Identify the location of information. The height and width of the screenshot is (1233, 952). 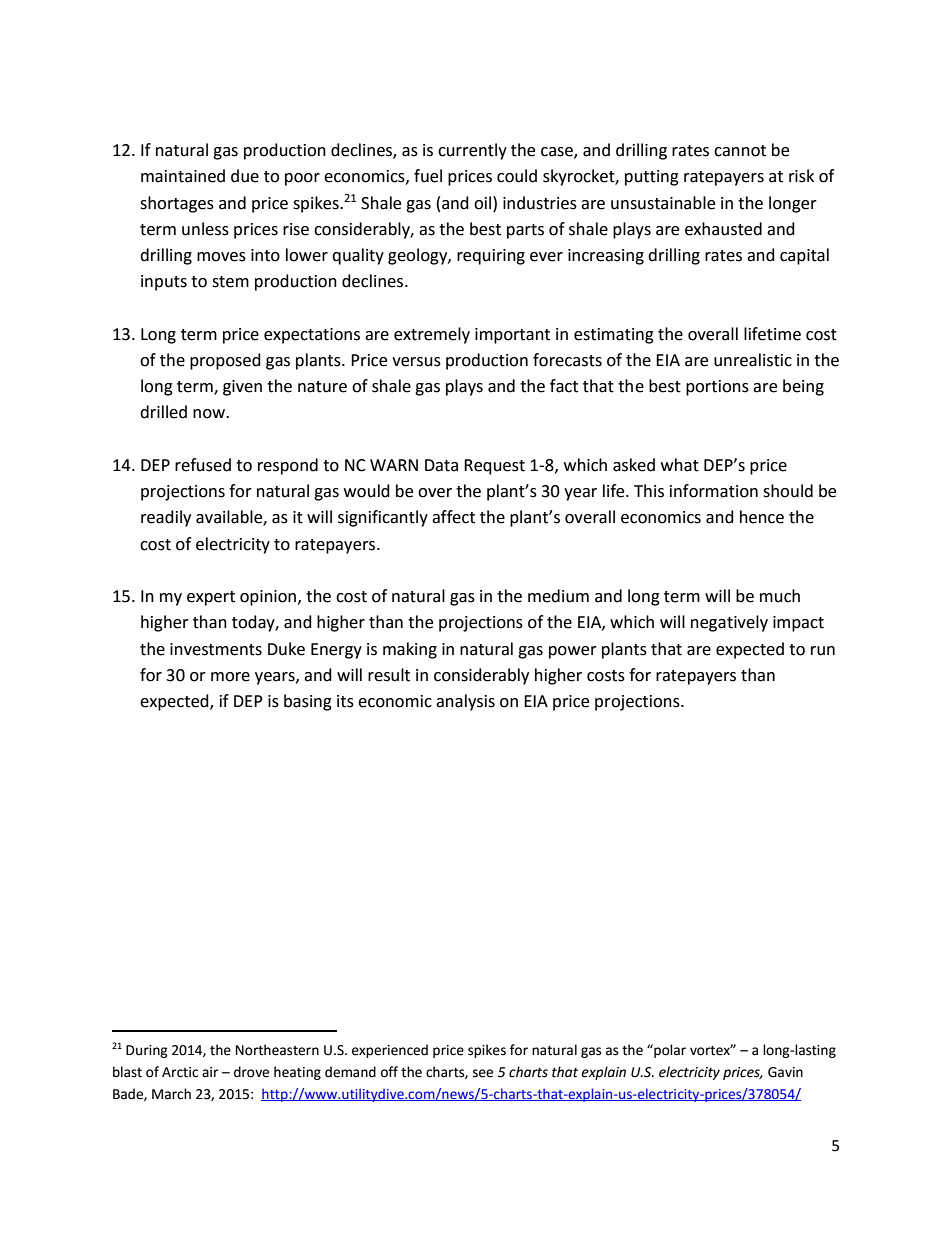
(714, 491).
